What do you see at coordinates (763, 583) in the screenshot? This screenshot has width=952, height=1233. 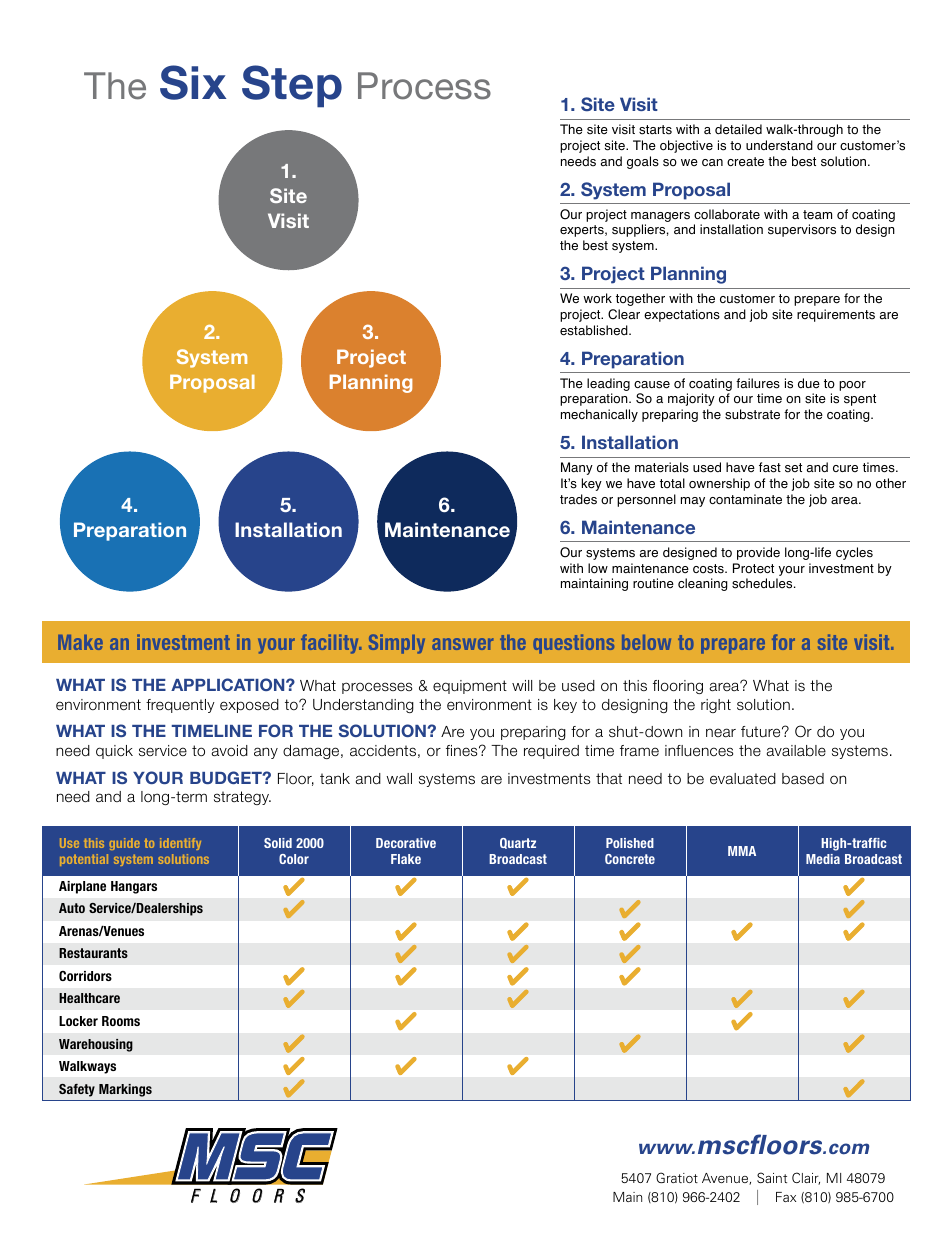 I see `schedules` at bounding box center [763, 583].
